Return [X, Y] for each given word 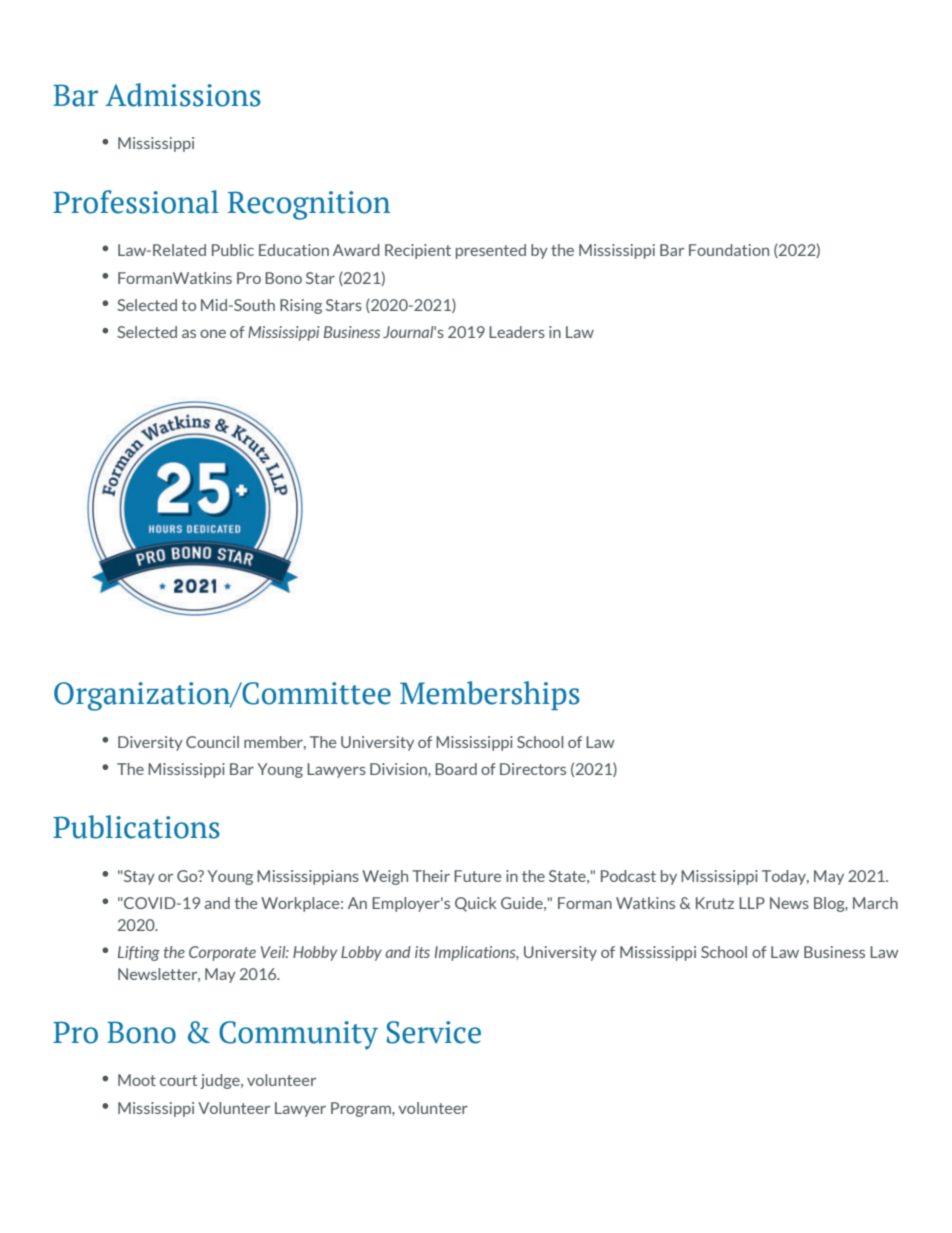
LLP [752, 903]
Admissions [183, 95]
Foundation [729, 250]
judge [221, 1081]
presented [491, 251]
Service [434, 1032]
